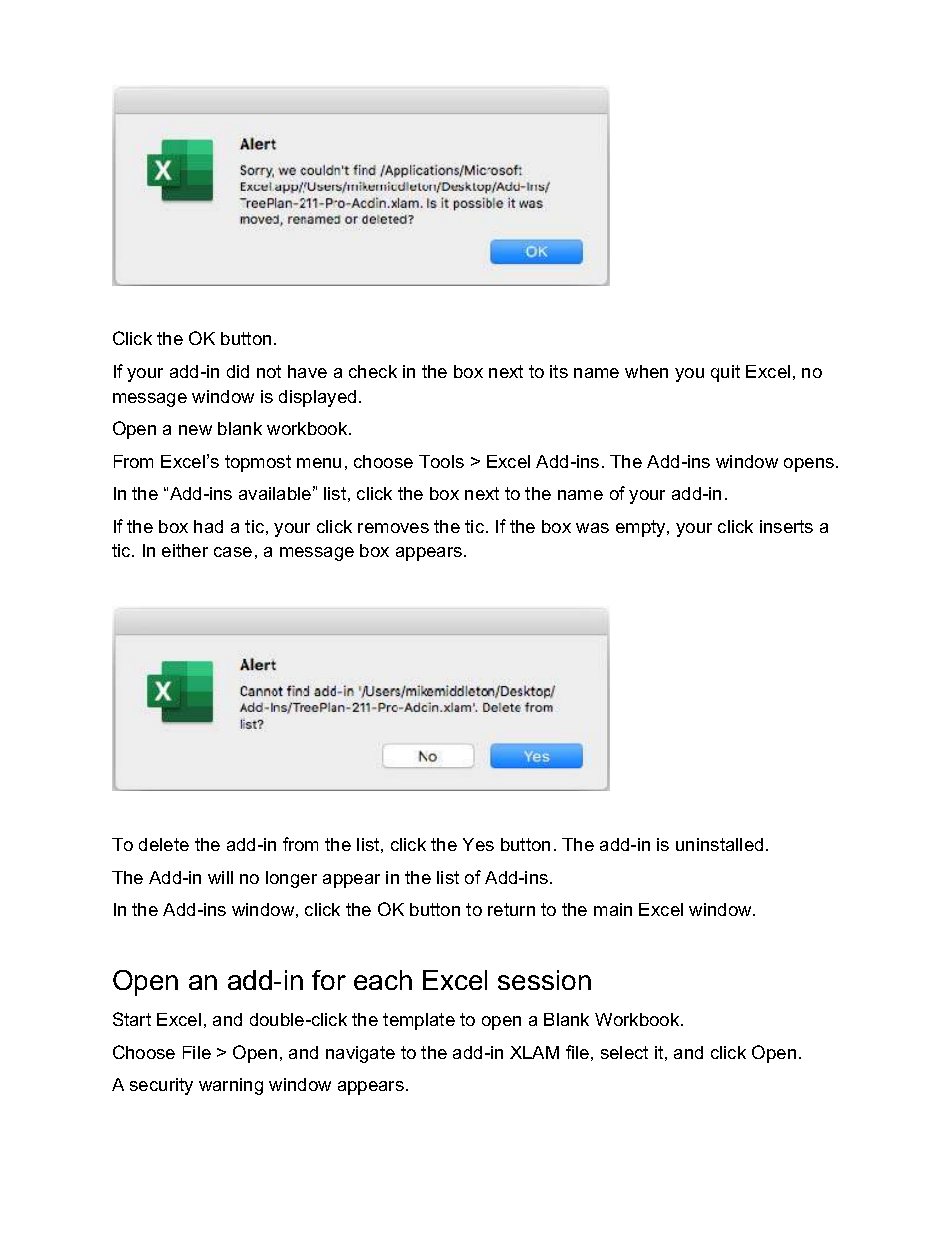  Describe the element at coordinates (208, 526) in the screenshot. I see `had` at that location.
